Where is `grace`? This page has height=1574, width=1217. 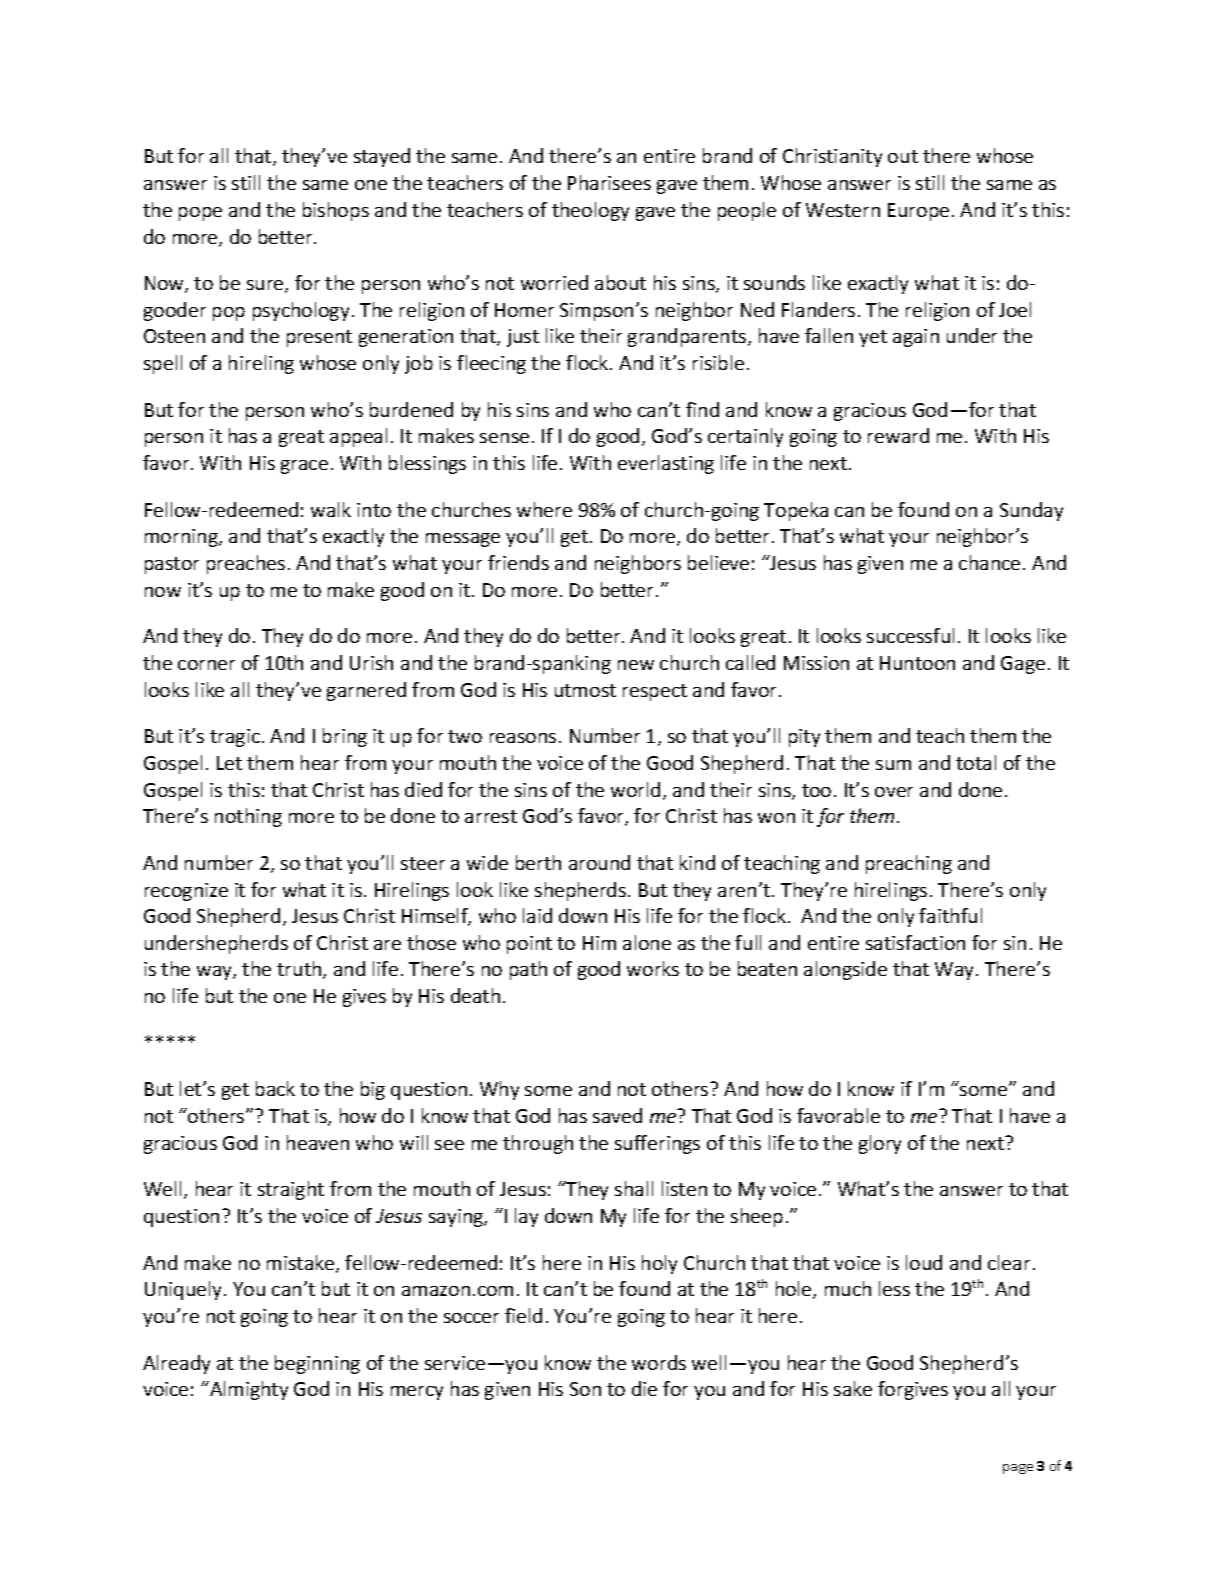 grace is located at coordinates (304, 467).
